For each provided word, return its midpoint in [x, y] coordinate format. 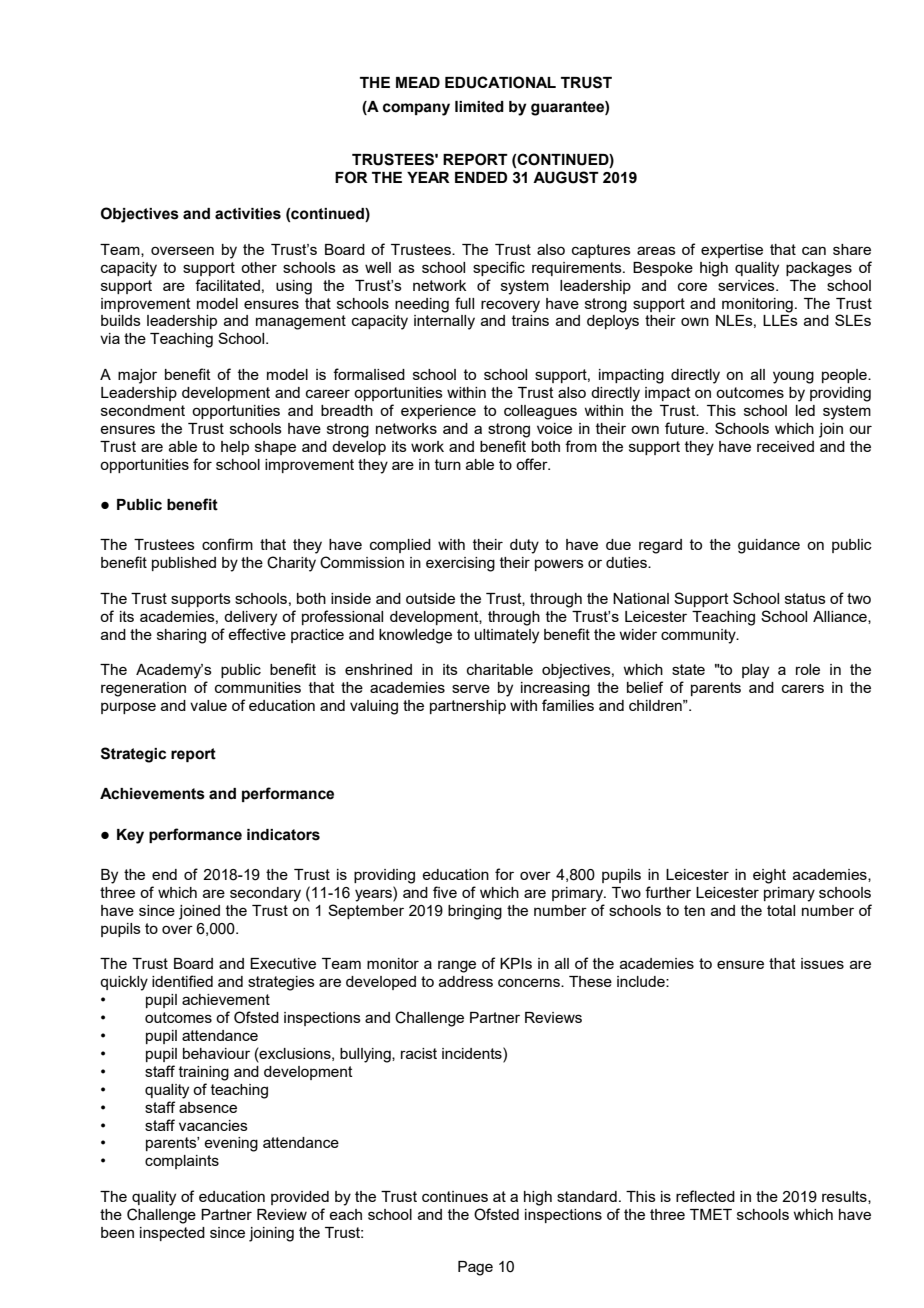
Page [475, 1268]
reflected [705, 1196]
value [208, 705]
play [755, 671]
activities [248, 214]
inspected [172, 1234]
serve [471, 688]
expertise [732, 251]
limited [479, 107]
